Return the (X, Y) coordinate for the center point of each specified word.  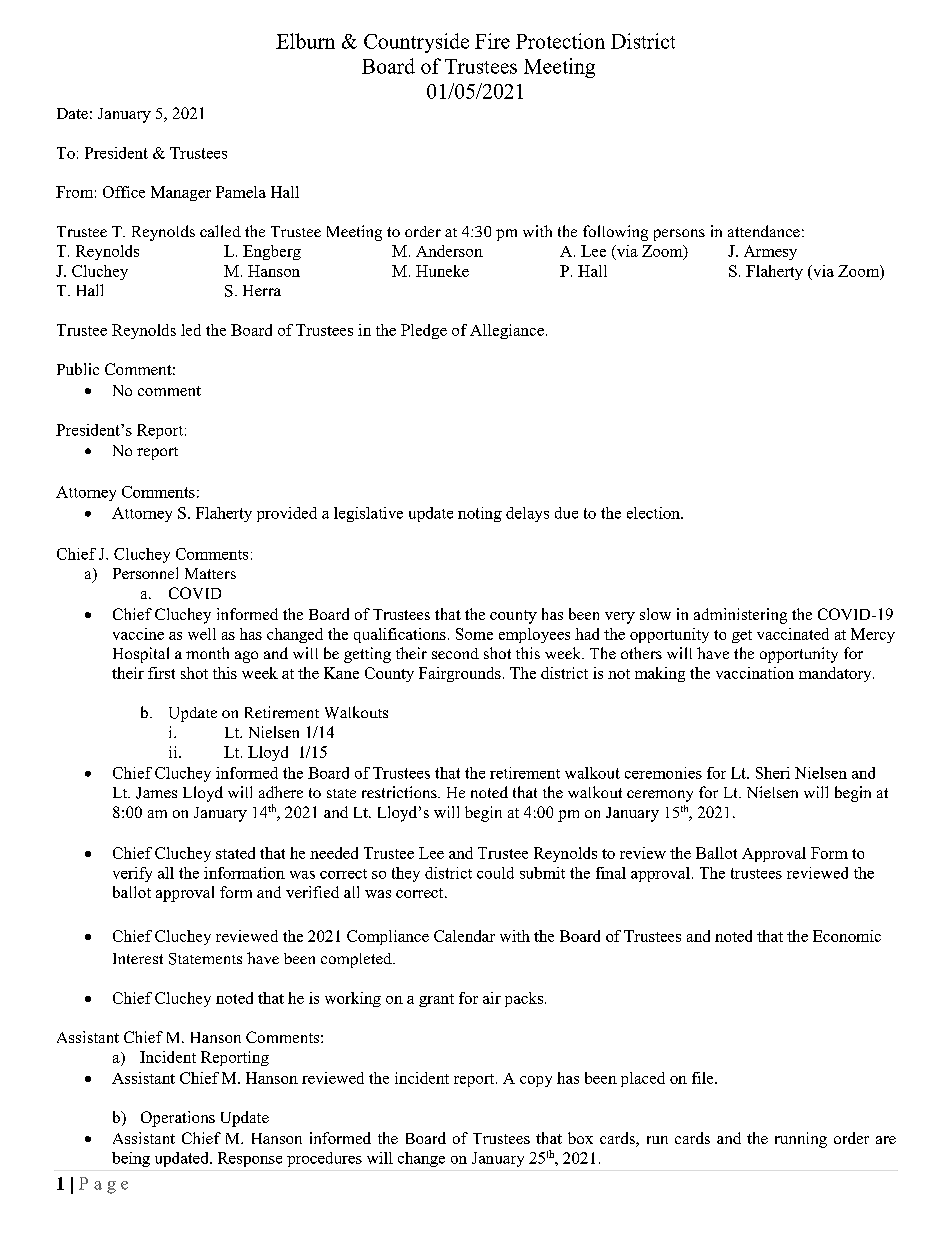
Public (78, 369)
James (156, 793)
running (801, 1140)
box (580, 1138)
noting (480, 514)
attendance (764, 231)
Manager (181, 193)
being (131, 1159)
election (654, 513)
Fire (492, 41)
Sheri (773, 773)
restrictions (400, 792)
